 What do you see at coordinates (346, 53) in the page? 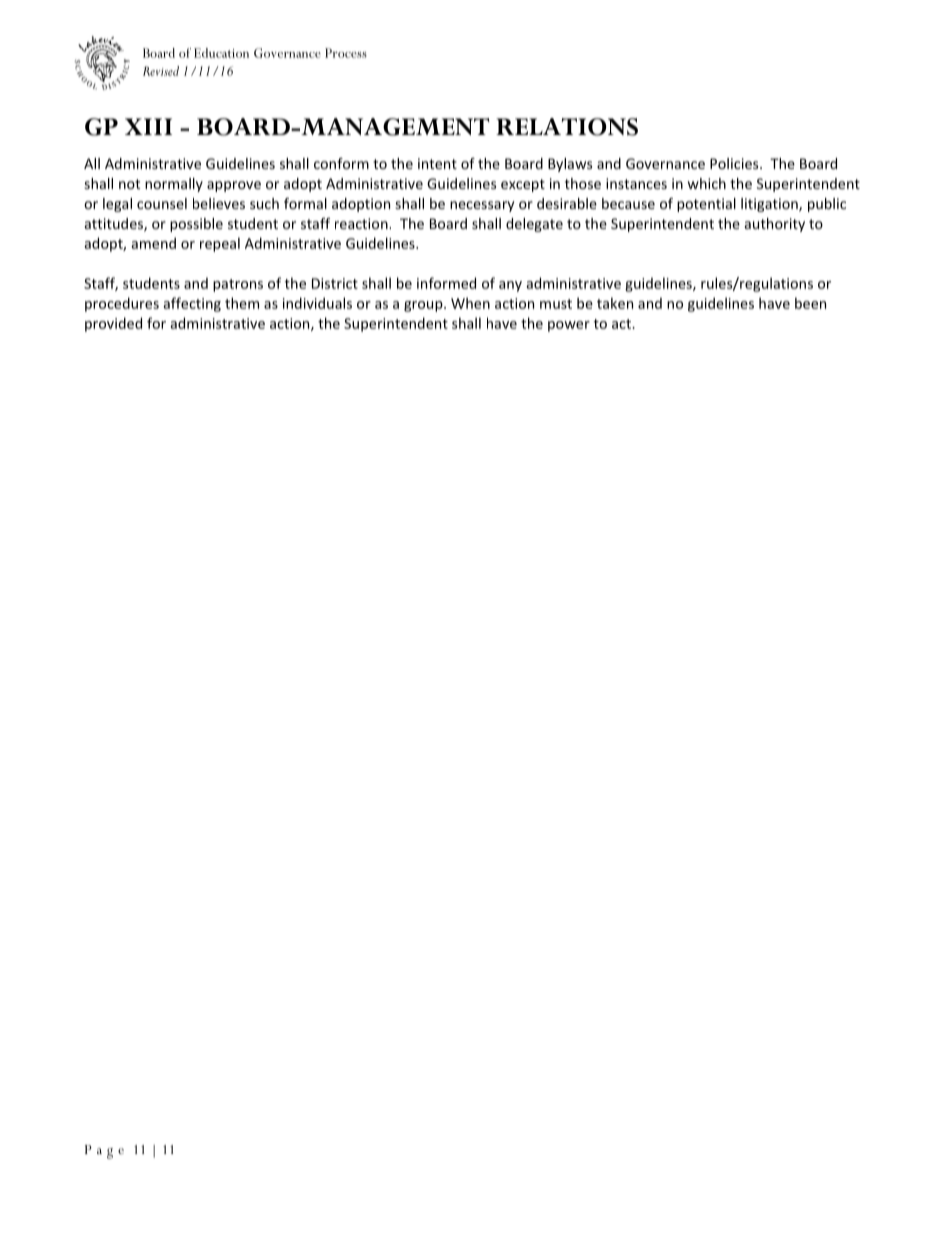
I see `Process` at bounding box center [346, 53].
